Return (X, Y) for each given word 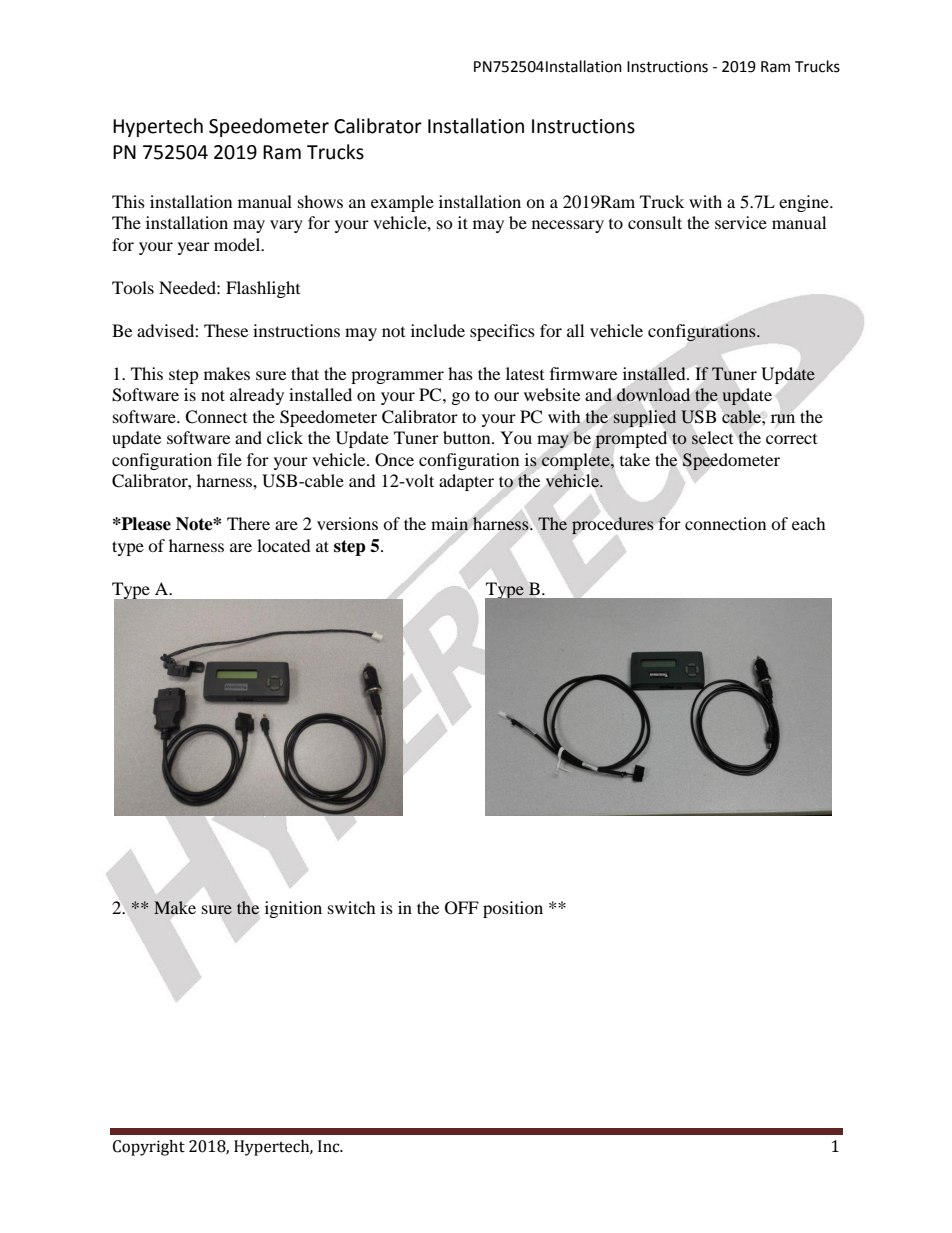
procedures (612, 525)
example (402, 203)
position (513, 909)
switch (352, 907)
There (248, 523)
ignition (293, 909)
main (449, 523)
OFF (462, 908)
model (238, 244)
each (809, 523)
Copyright (149, 1148)
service (741, 222)
